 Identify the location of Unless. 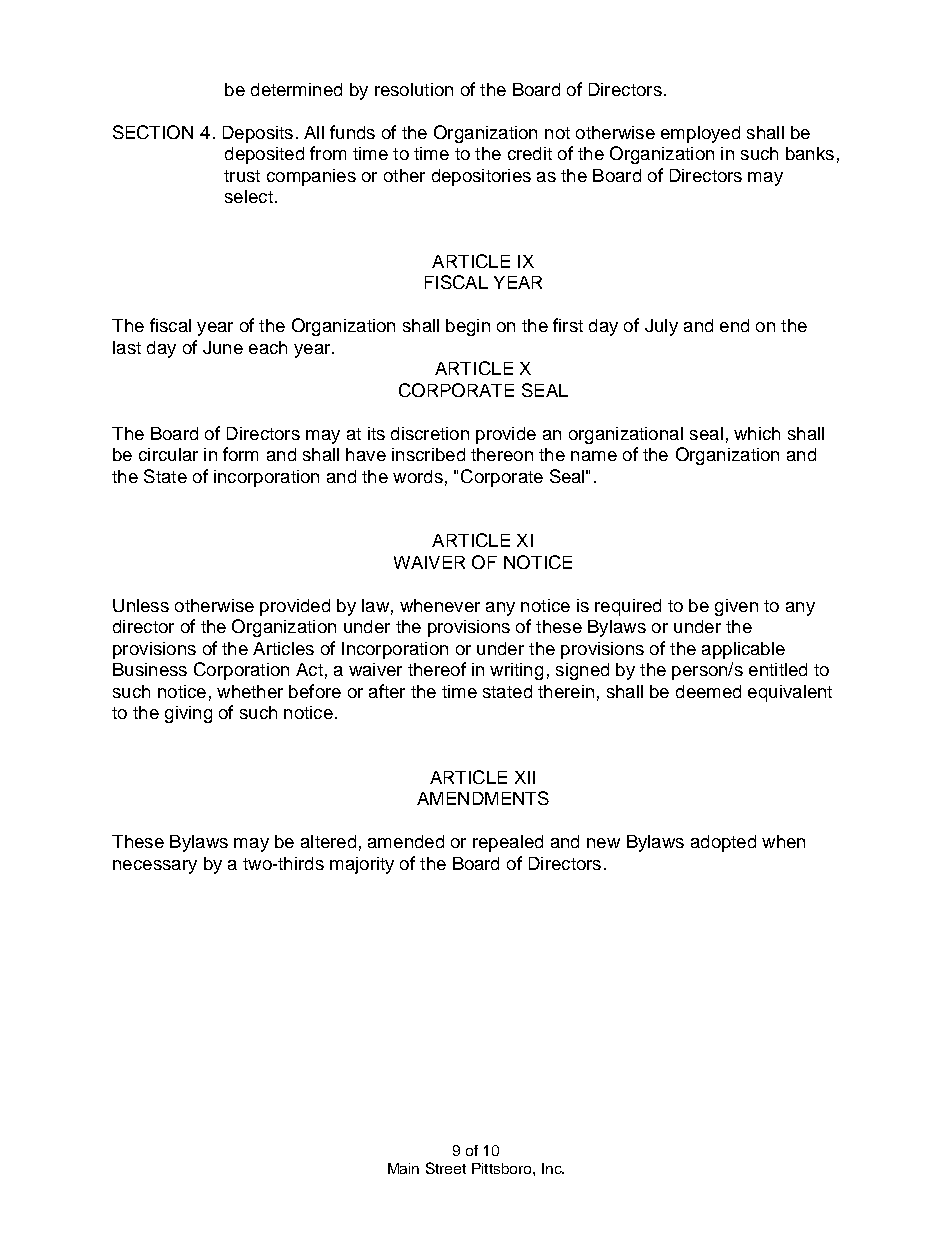
(141, 605).
